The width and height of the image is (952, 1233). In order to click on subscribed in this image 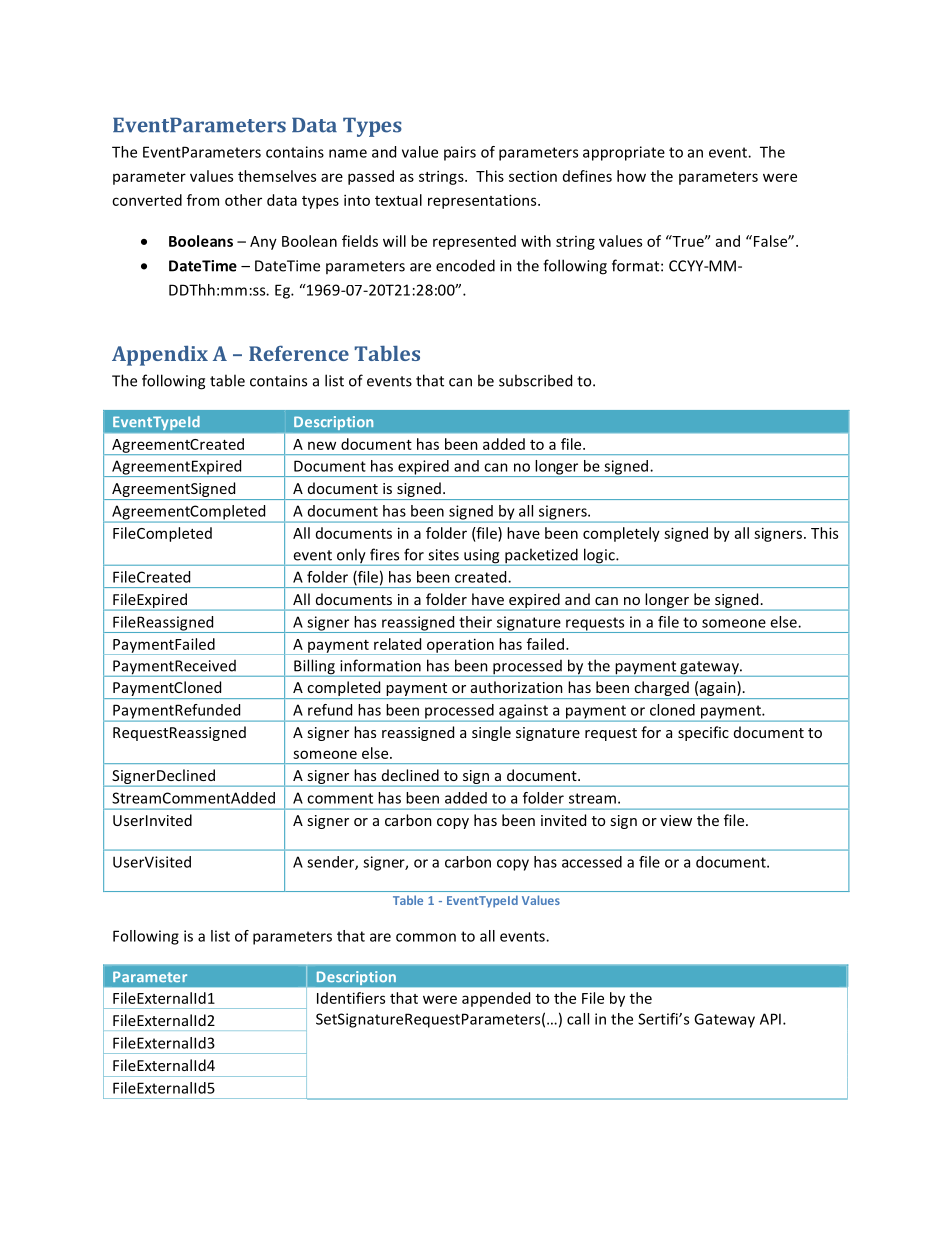, I will do `click(535, 380)`.
